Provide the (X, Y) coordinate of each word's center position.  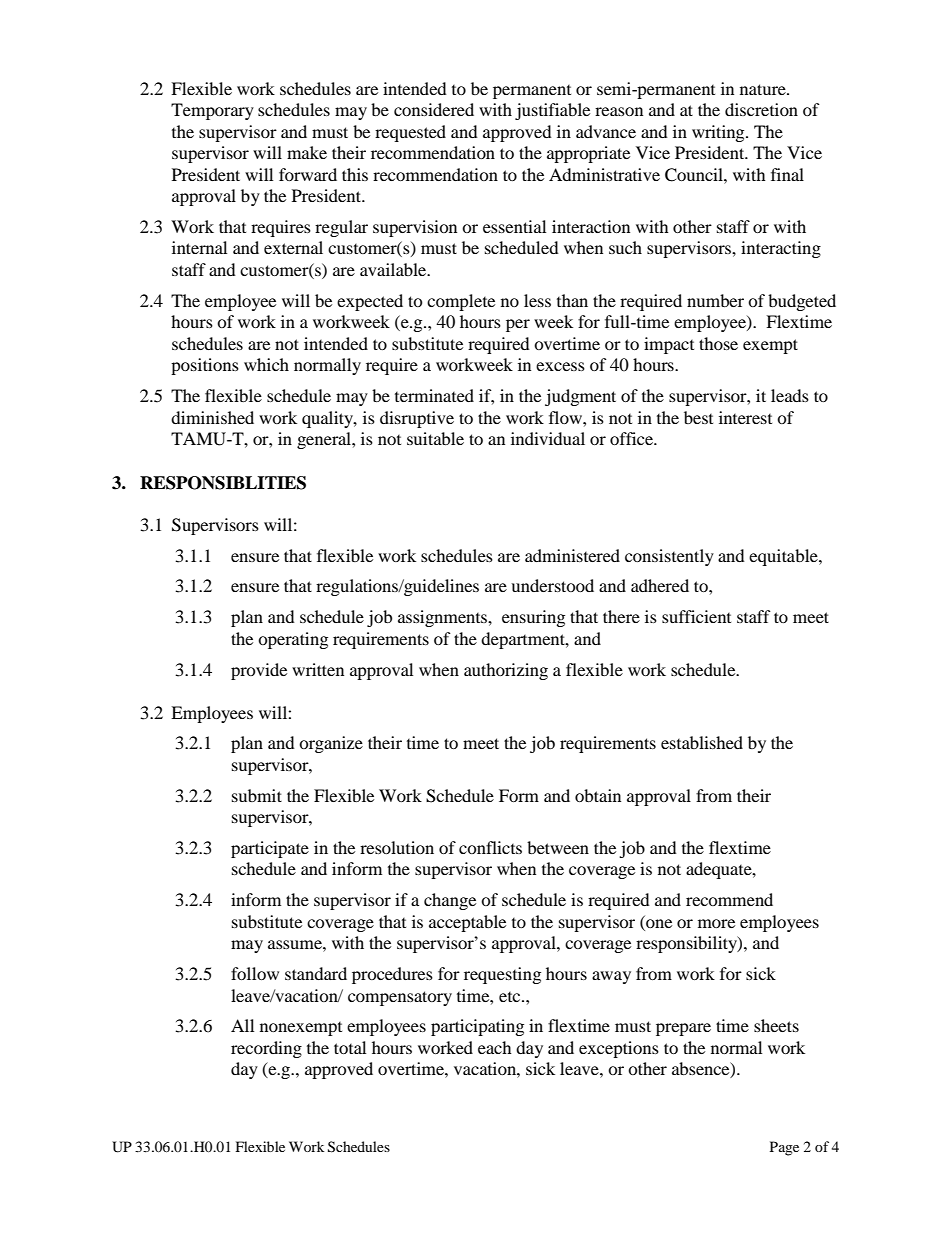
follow (255, 973)
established (702, 742)
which (266, 364)
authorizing (506, 671)
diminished (212, 417)
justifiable (552, 111)
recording (266, 1049)
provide (259, 671)
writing (719, 133)
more (716, 923)
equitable (784, 557)
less (537, 300)
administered (572, 555)
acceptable (467, 923)
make (307, 152)
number (715, 300)
